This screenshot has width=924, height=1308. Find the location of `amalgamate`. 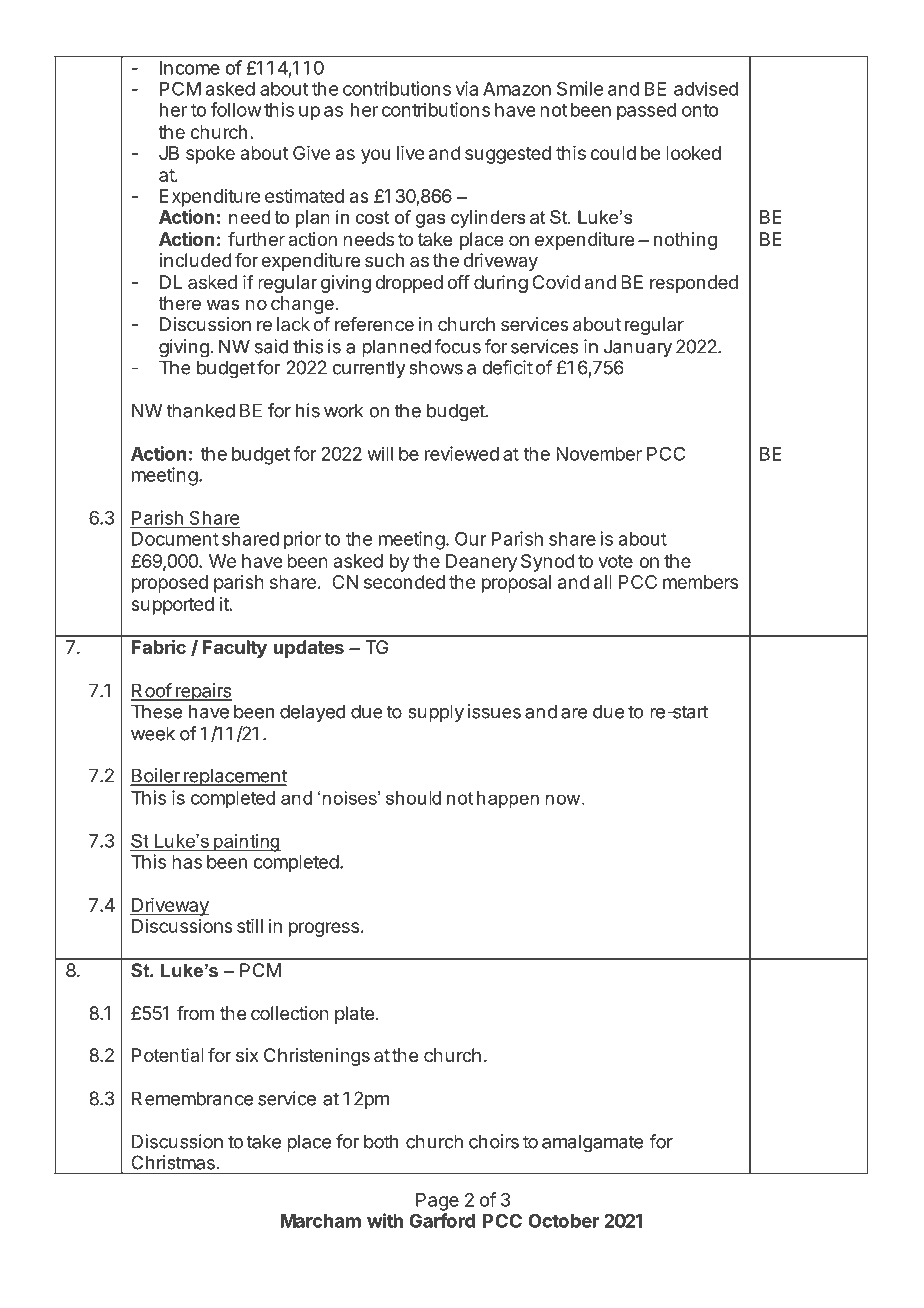

amalgamate is located at coordinates (592, 1143).
